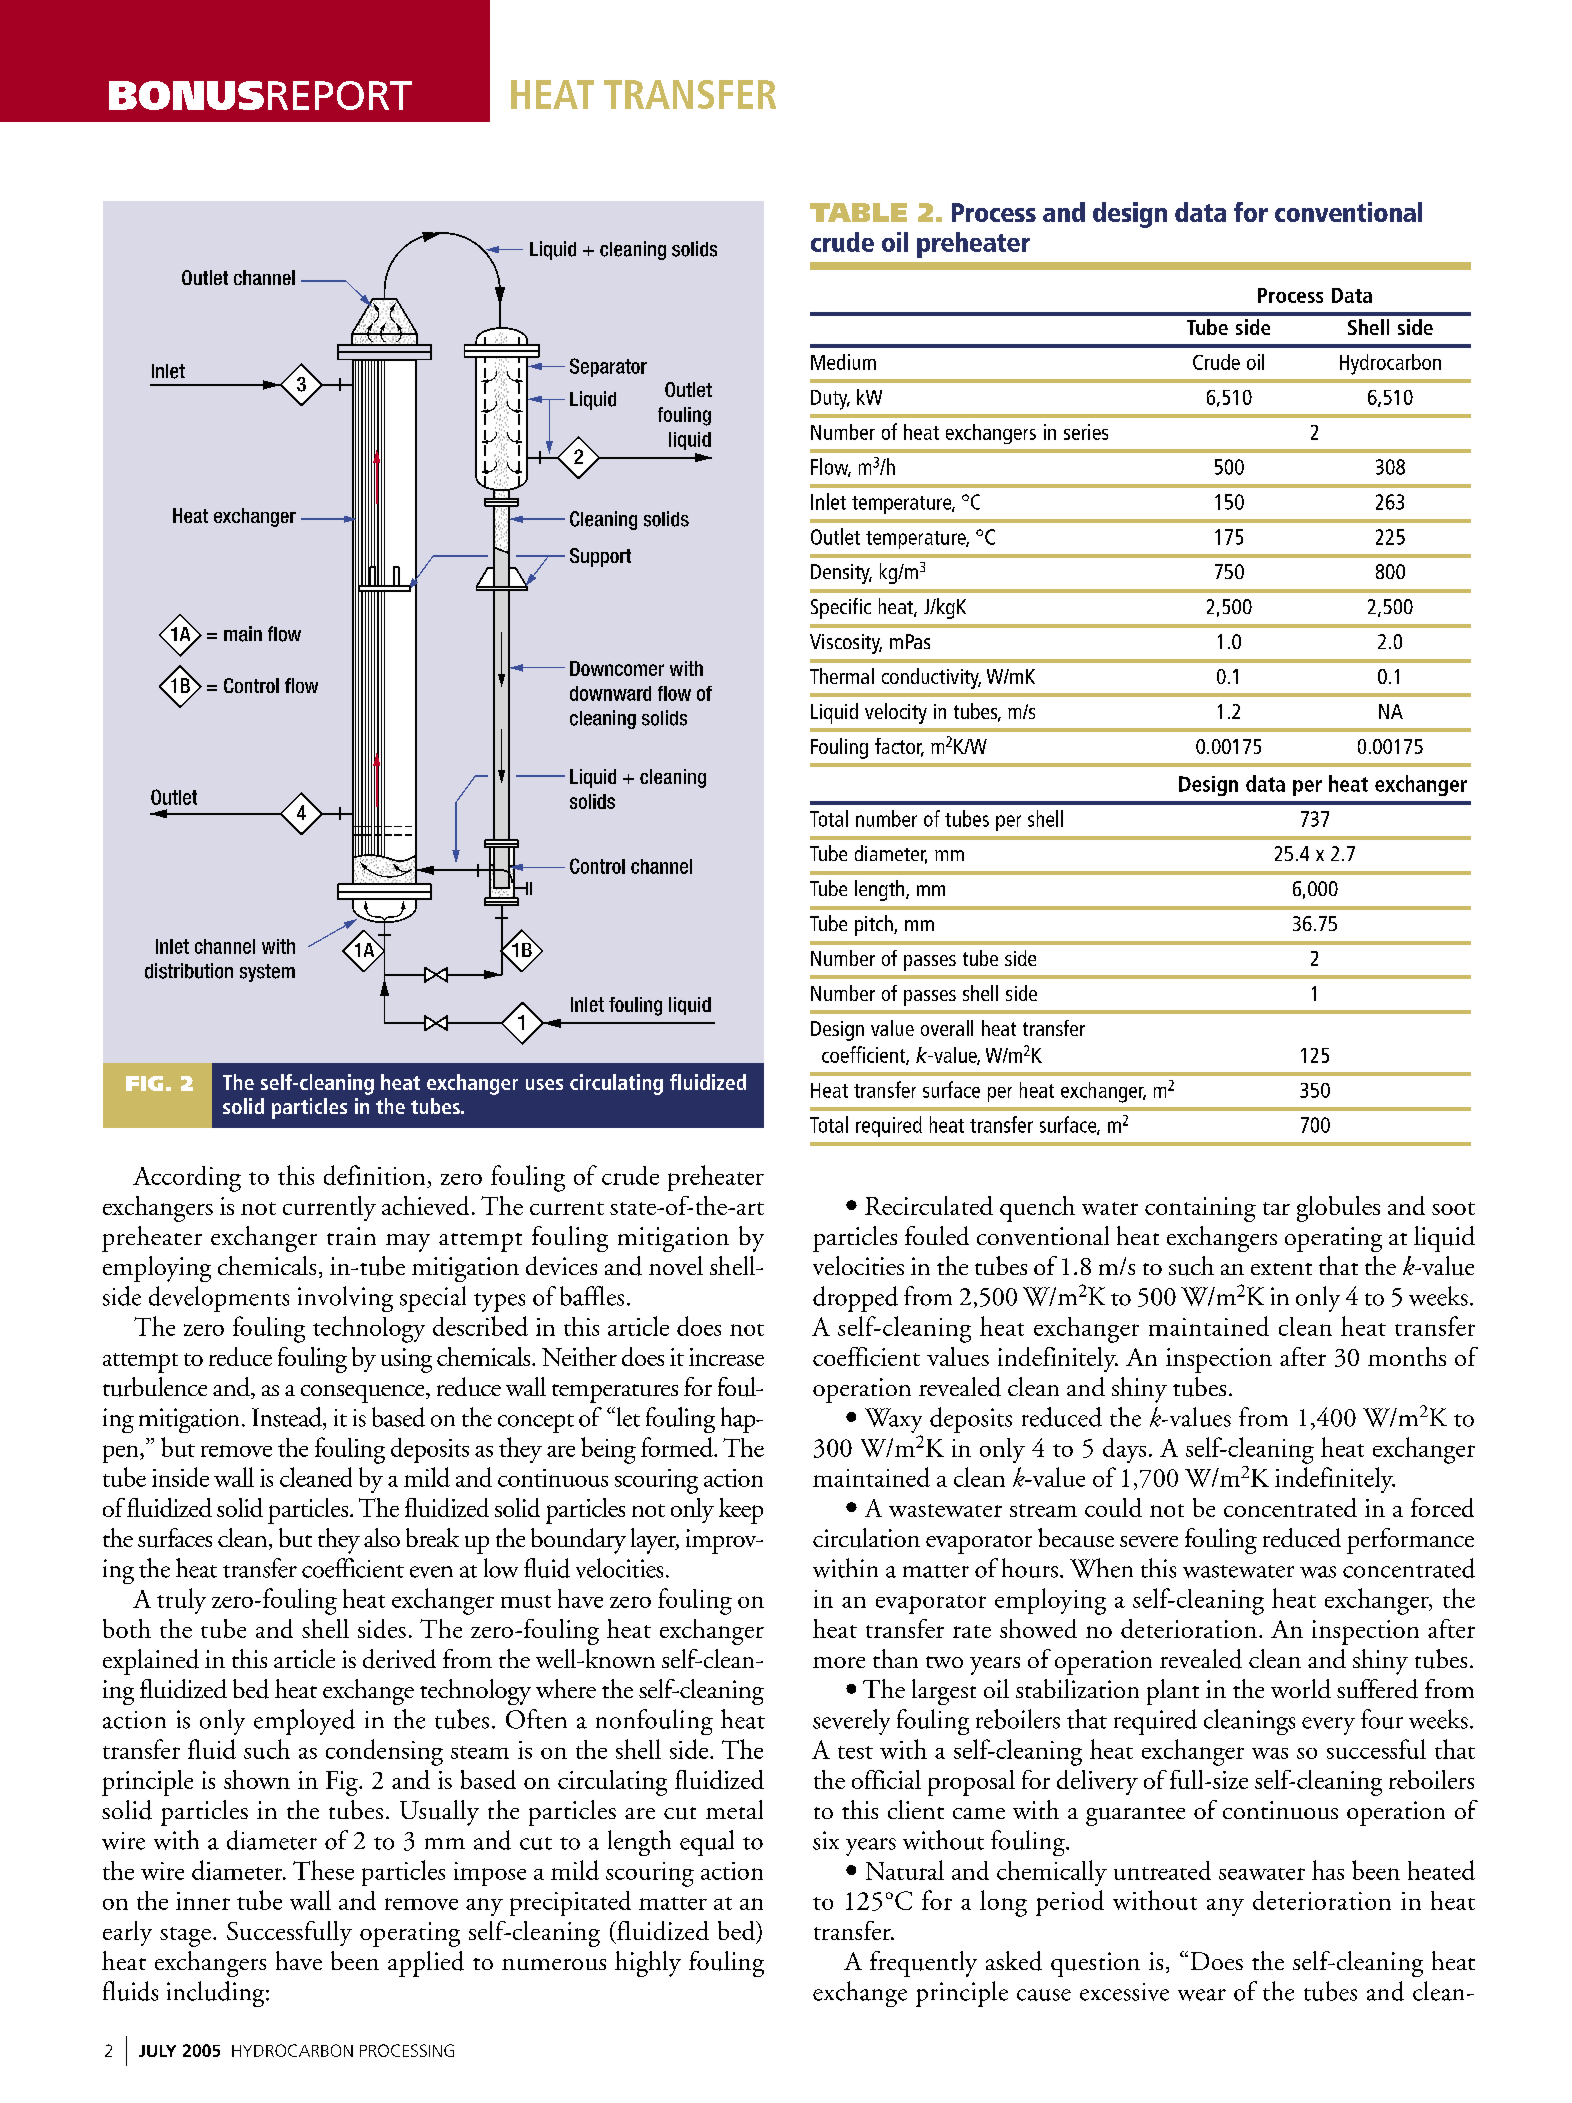 Image resolution: width=1572 pixels, height=2103 pixels. I want to click on conductivity, so click(931, 678).
